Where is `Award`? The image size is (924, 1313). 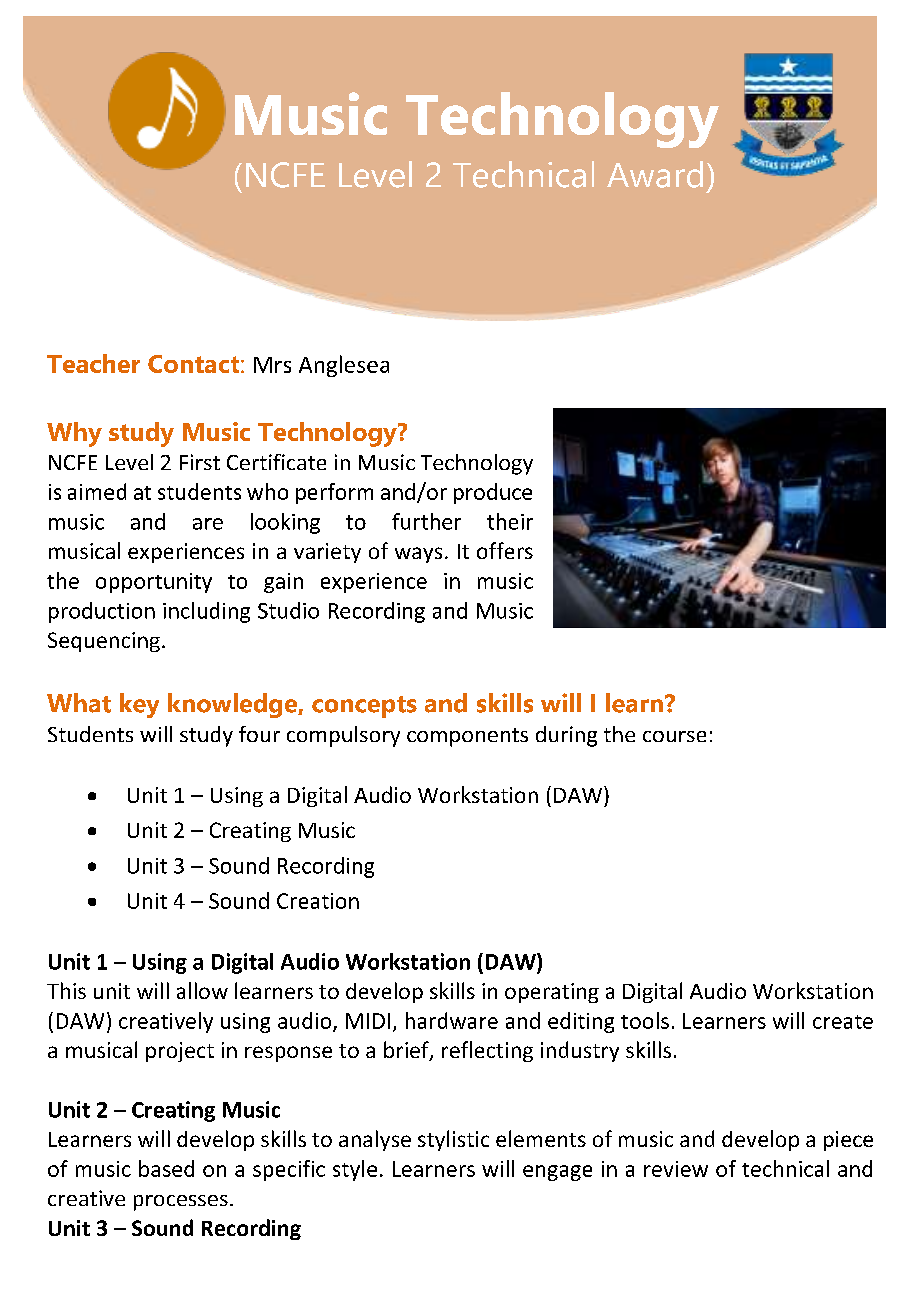
Award is located at coordinates (655, 174).
